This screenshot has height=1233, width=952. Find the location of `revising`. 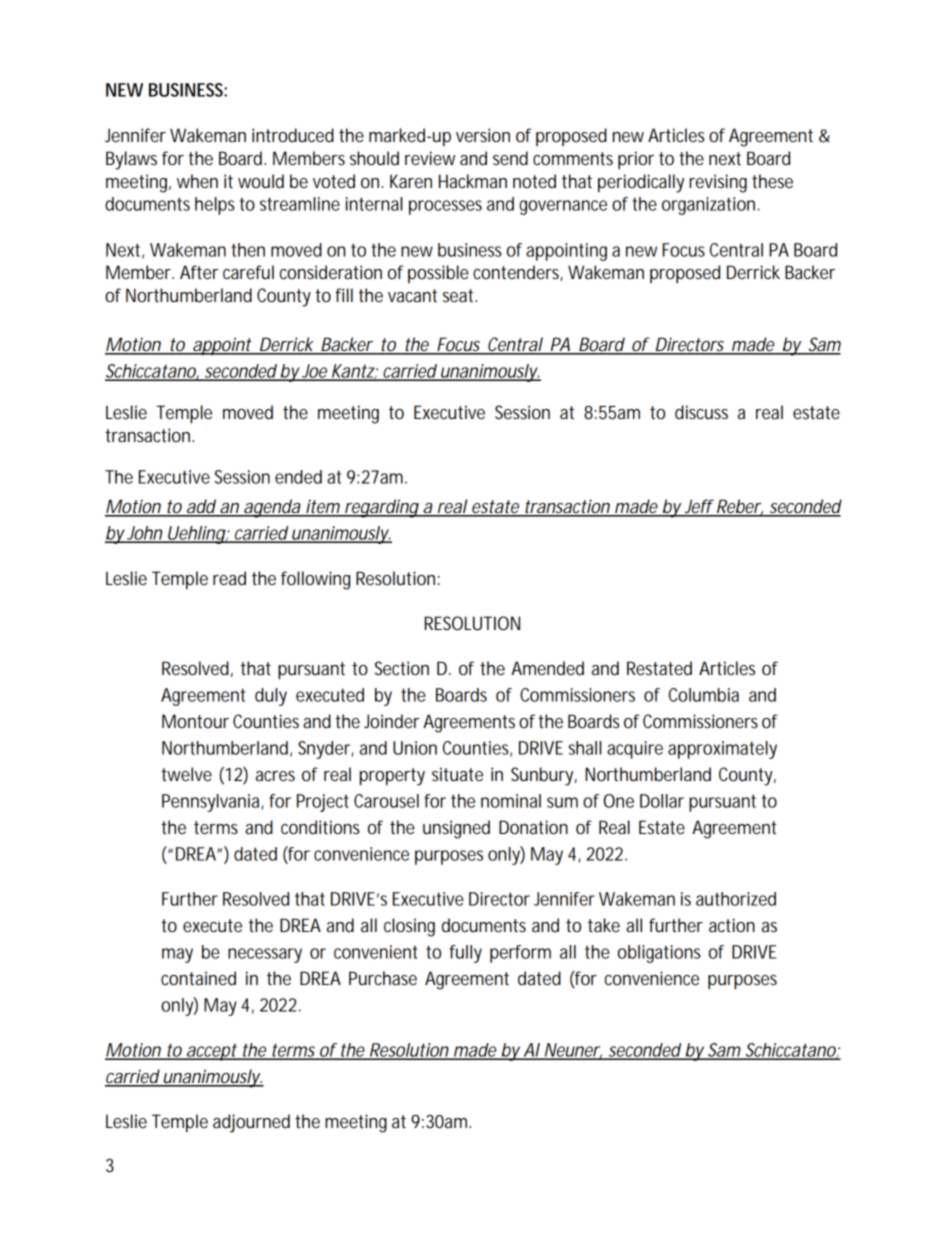

revising is located at coordinates (718, 183).
